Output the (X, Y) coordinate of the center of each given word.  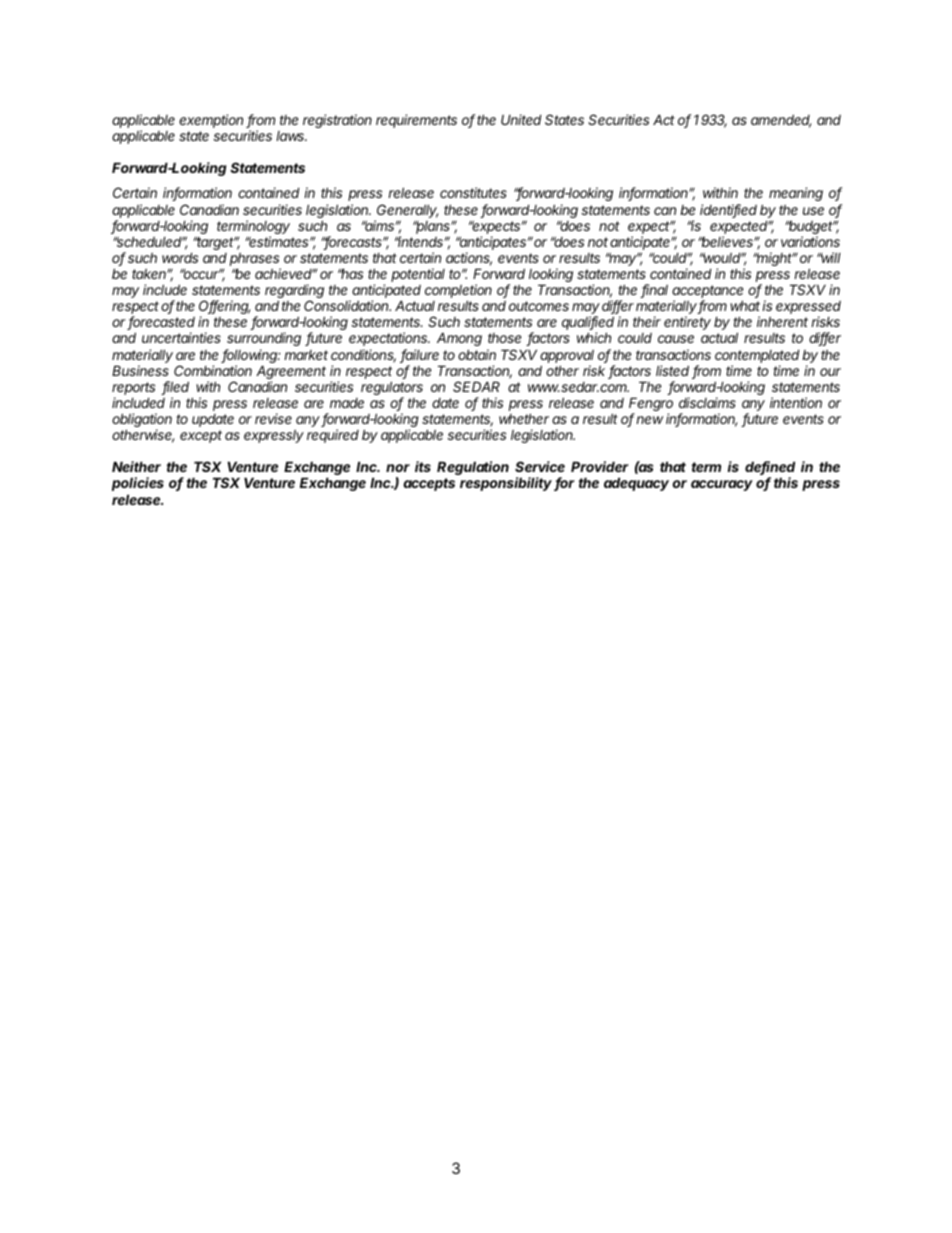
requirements (416, 121)
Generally (407, 211)
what (745, 305)
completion (458, 292)
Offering (224, 308)
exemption (211, 121)
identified (728, 211)
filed (175, 388)
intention (796, 402)
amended (781, 121)
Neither (136, 466)
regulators (392, 389)
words (180, 257)
